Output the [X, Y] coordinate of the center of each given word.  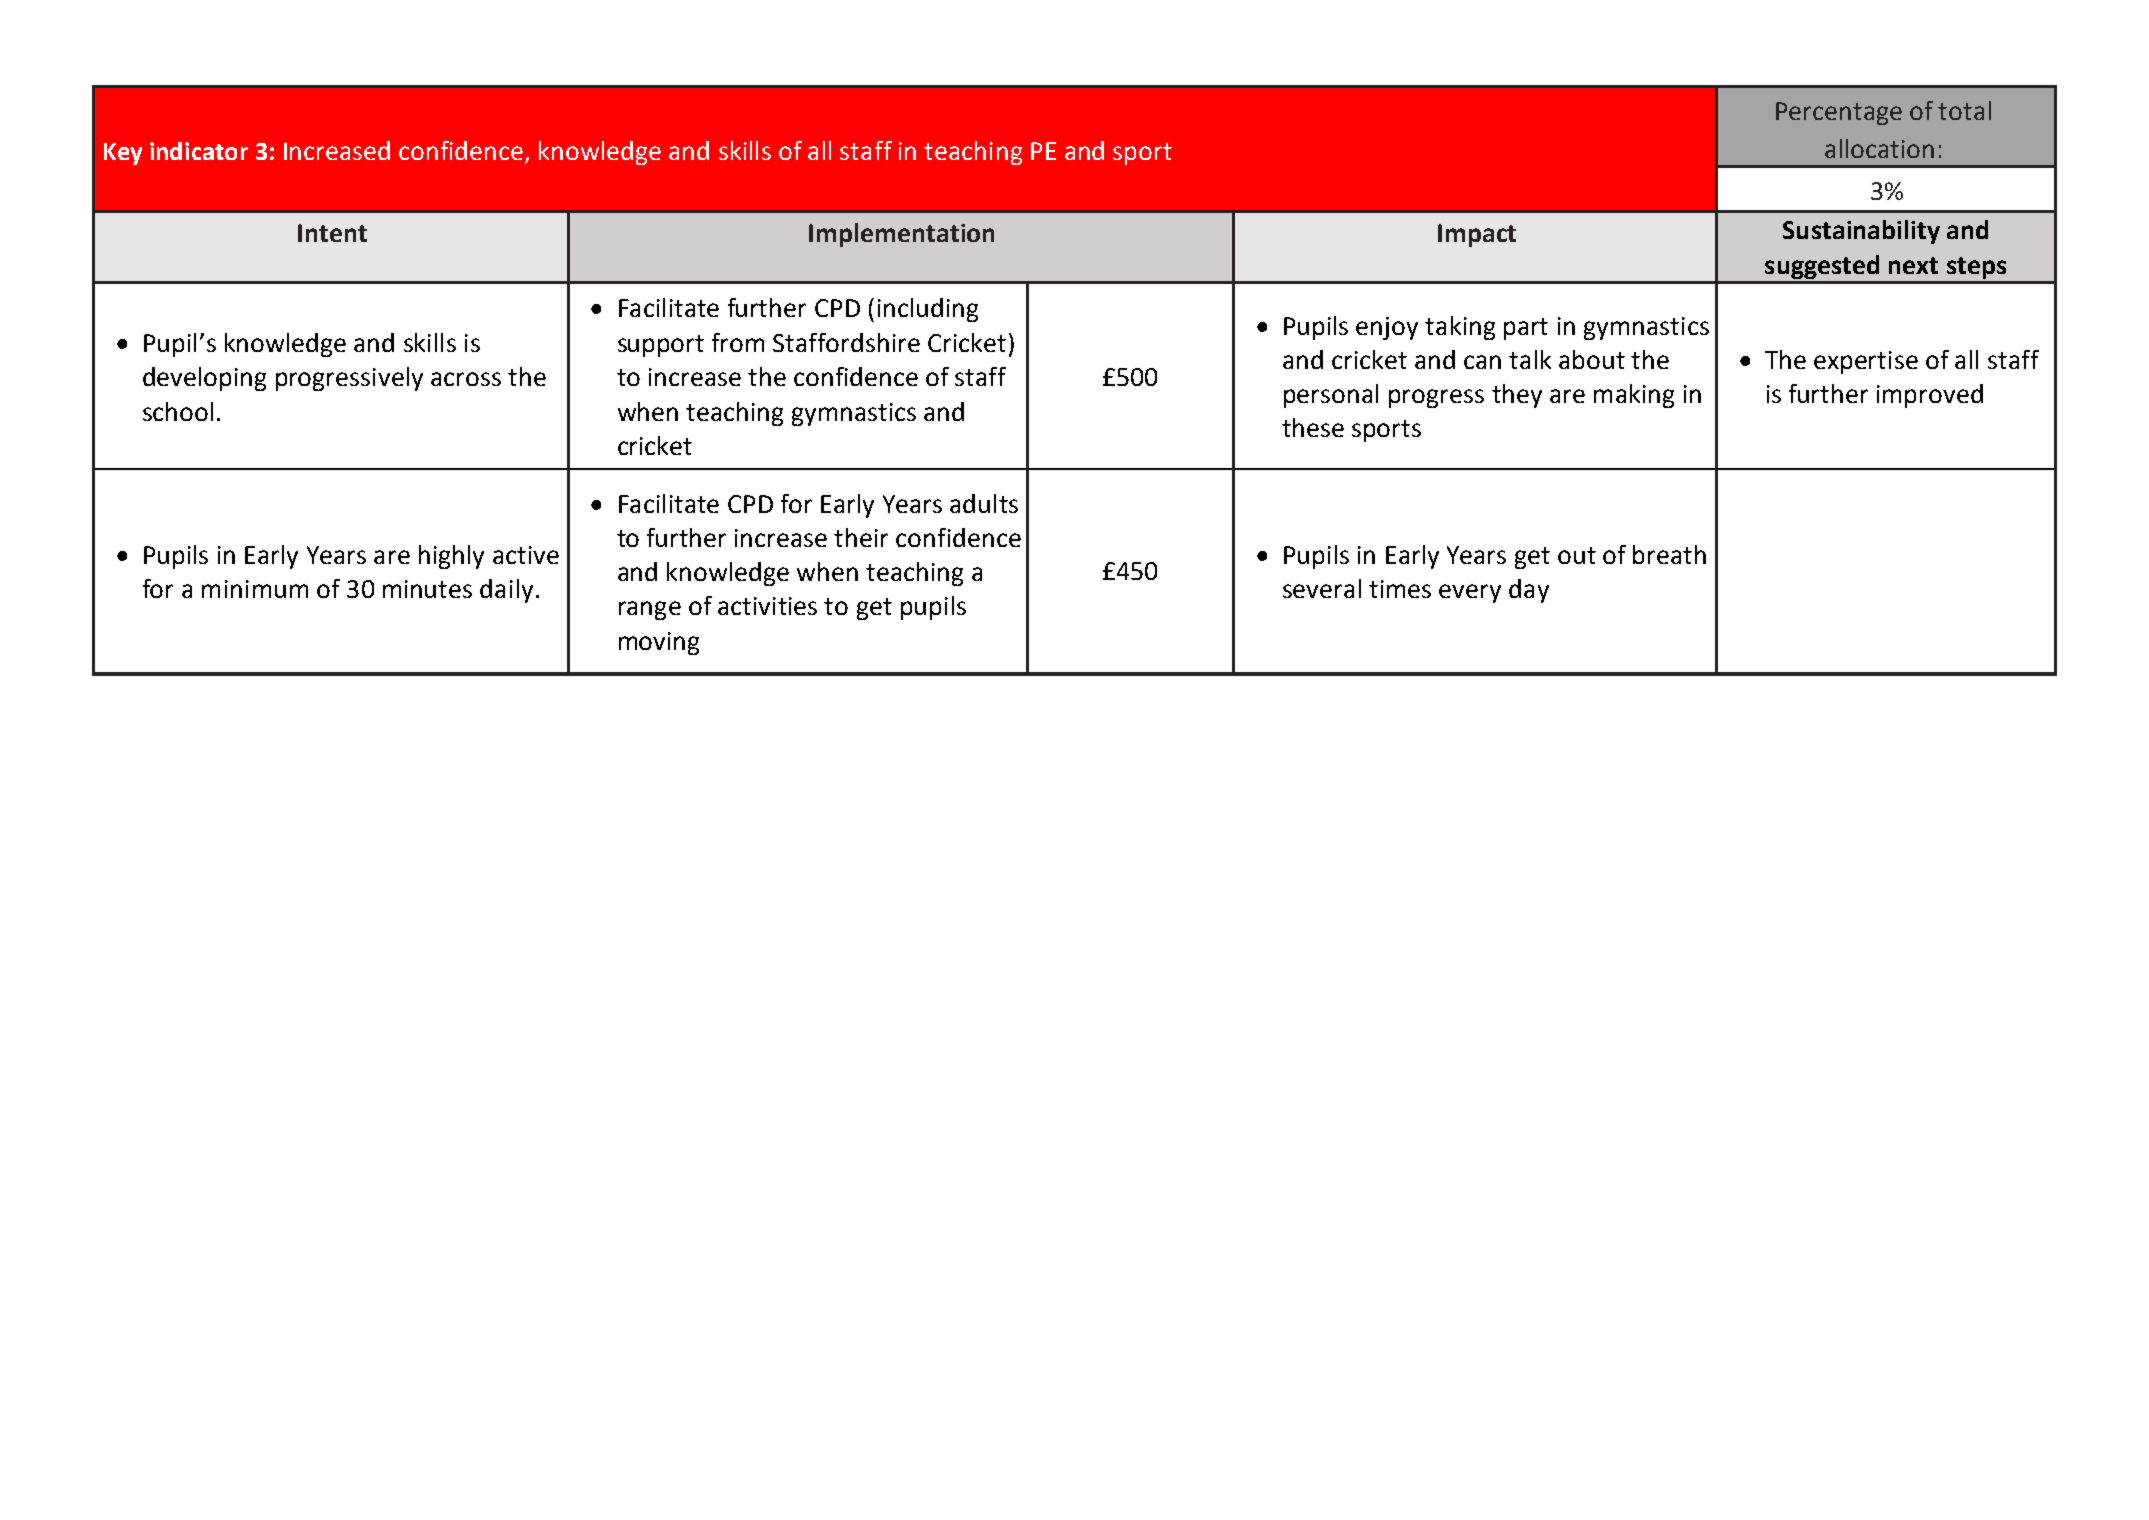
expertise [1866, 362]
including [928, 310]
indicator [199, 151]
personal [1331, 396]
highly [451, 557]
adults [984, 503]
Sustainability [1861, 232]
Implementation [901, 235]
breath [1669, 554]
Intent [332, 233]
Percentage [1839, 113]
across [466, 379]
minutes [427, 589]
